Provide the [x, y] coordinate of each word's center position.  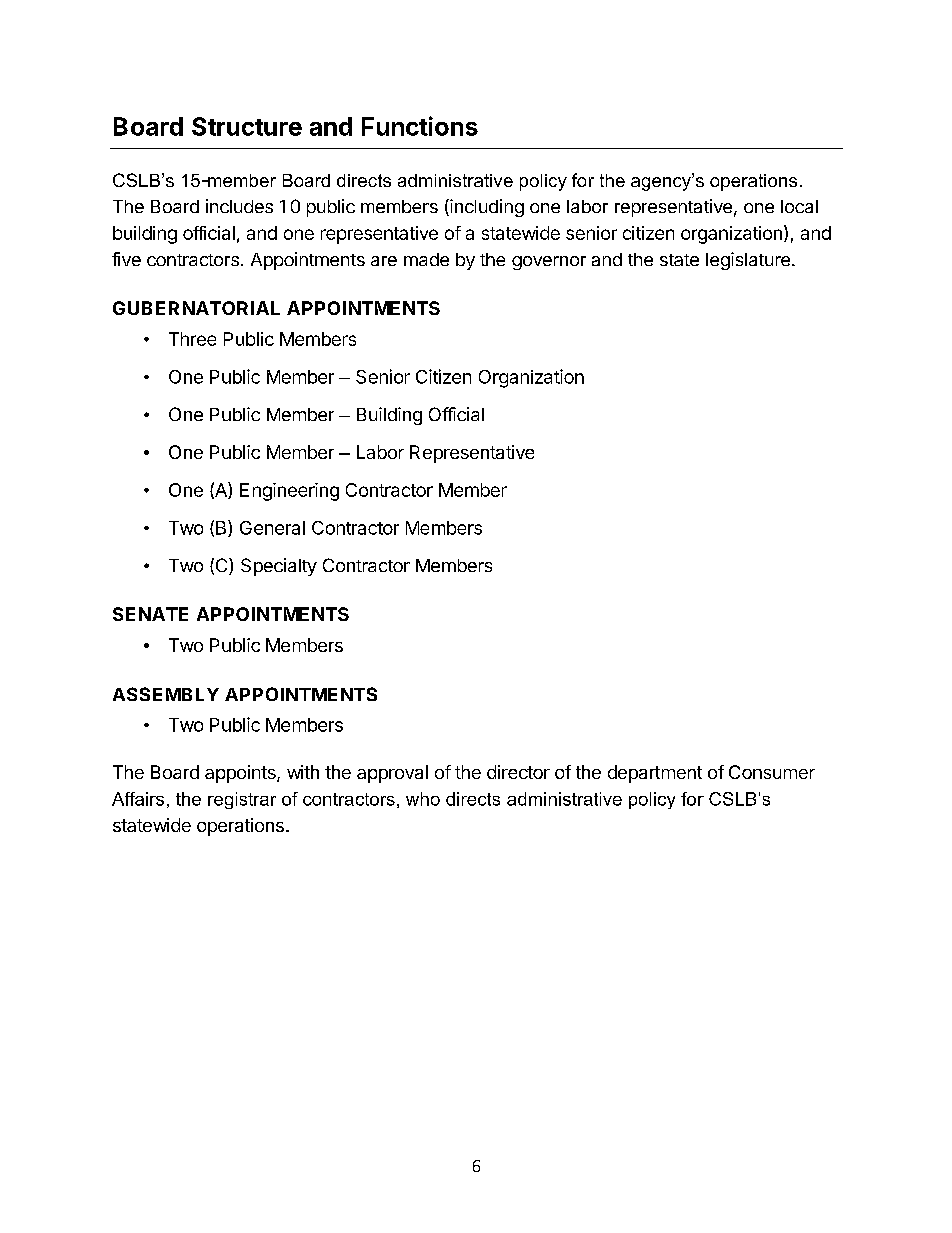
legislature [748, 261]
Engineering [289, 492]
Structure [247, 126]
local [799, 206]
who [423, 799]
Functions [420, 126]
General [272, 528]
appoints [241, 774]
